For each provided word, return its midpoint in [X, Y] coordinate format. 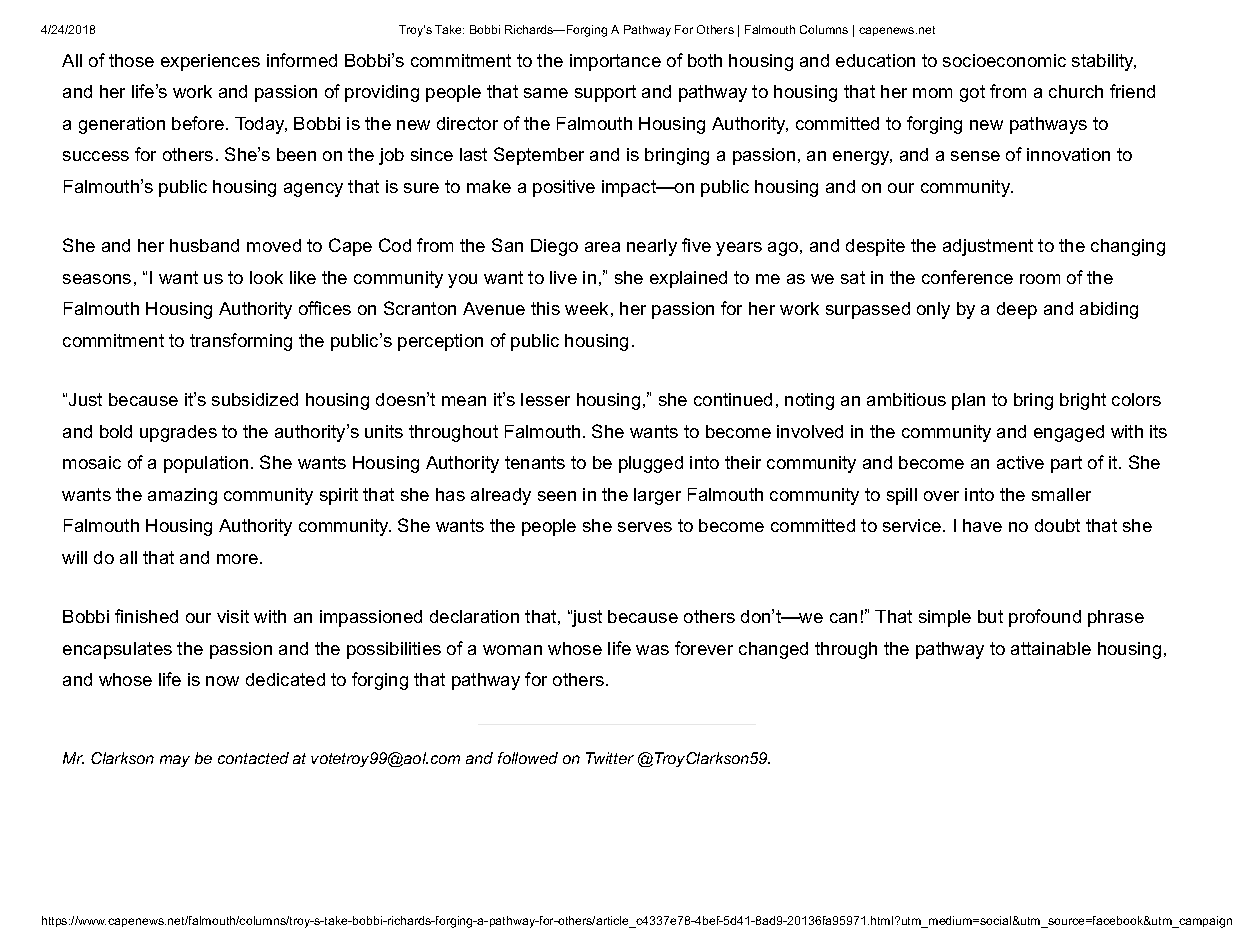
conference [967, 277]
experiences [210, 62]
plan [968, 401]
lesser [545, 399]
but [990, 616]
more [237, 559]
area [602, 247]
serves [645, 527]
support [605, 93]
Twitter [610, 758]
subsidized [255, 399]
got [972, 93]
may [175, 761]
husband [204, 245]
